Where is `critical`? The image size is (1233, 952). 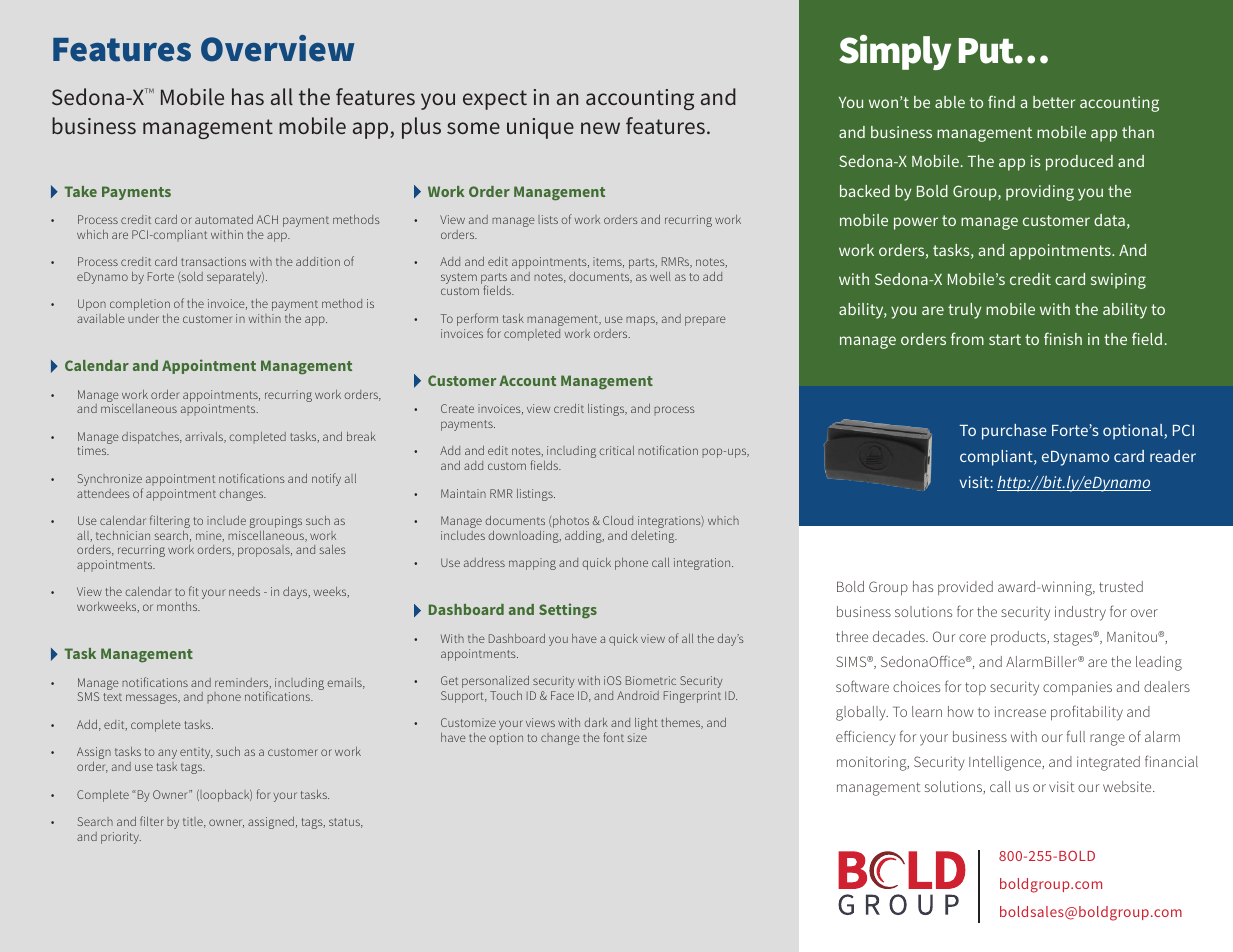 critical is located at coordinates (616, 450).
